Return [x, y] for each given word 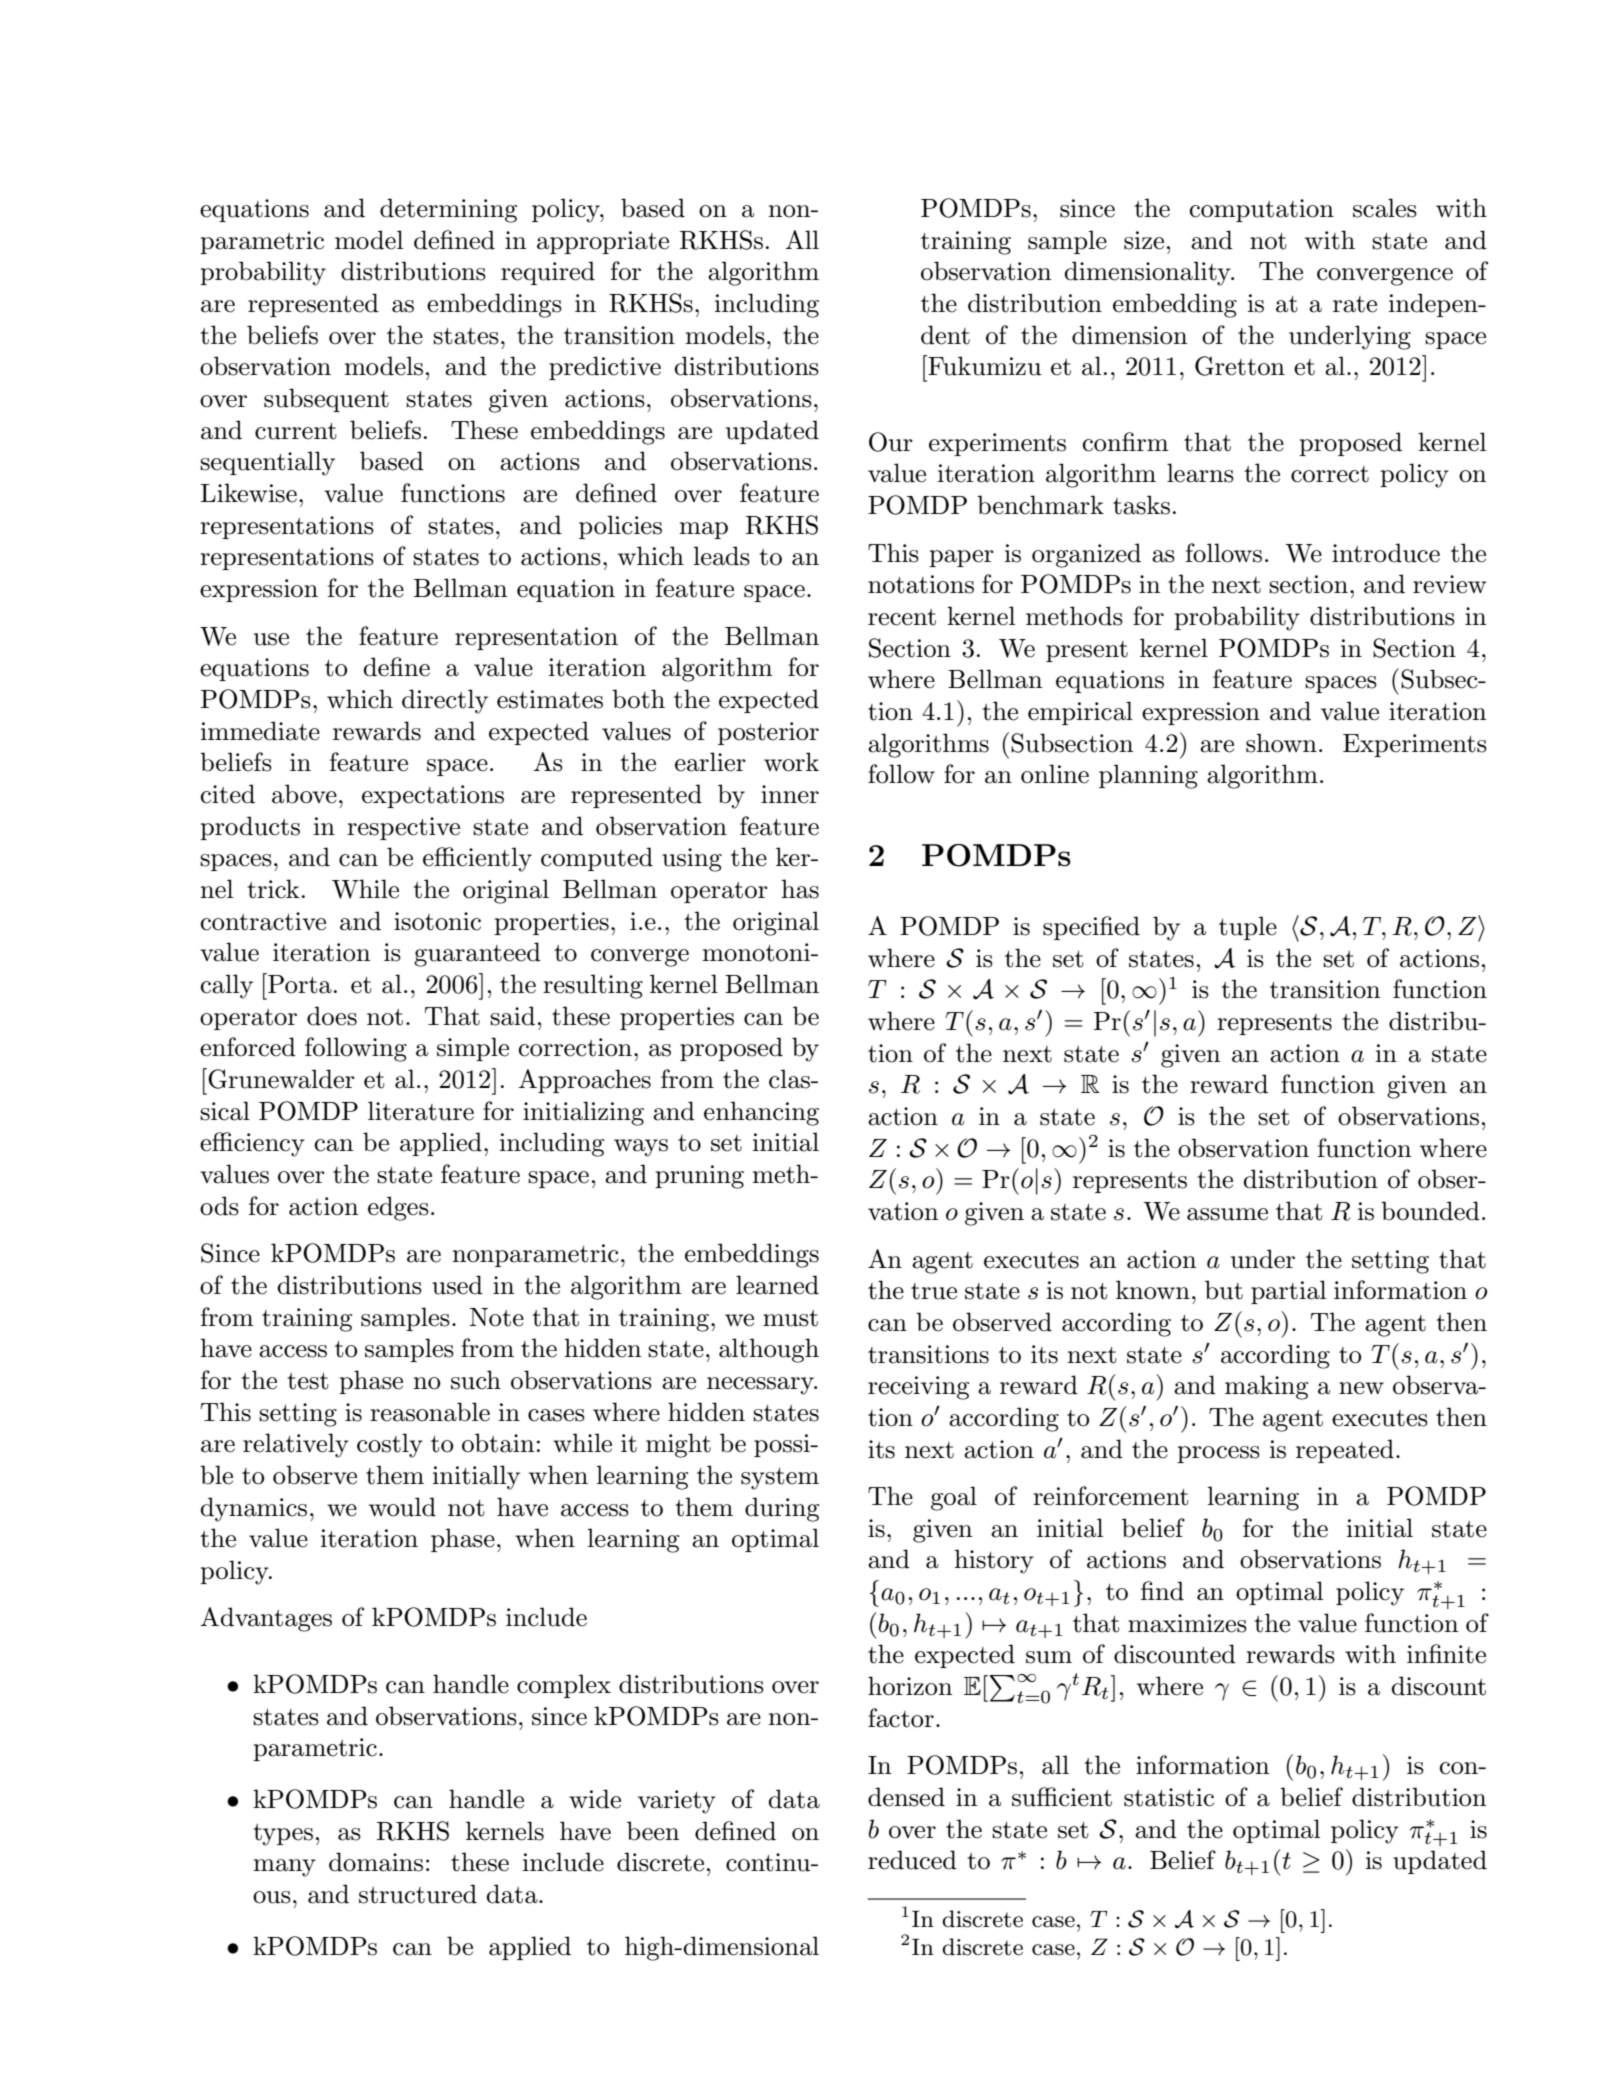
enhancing [761, 1113]
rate [1355, 304]
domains [376, 1862]
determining [448, 210]
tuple [1248, 928]
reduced [912, 1860]
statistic [1169, 1797]
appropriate [603, 242]
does [332, 1016]
